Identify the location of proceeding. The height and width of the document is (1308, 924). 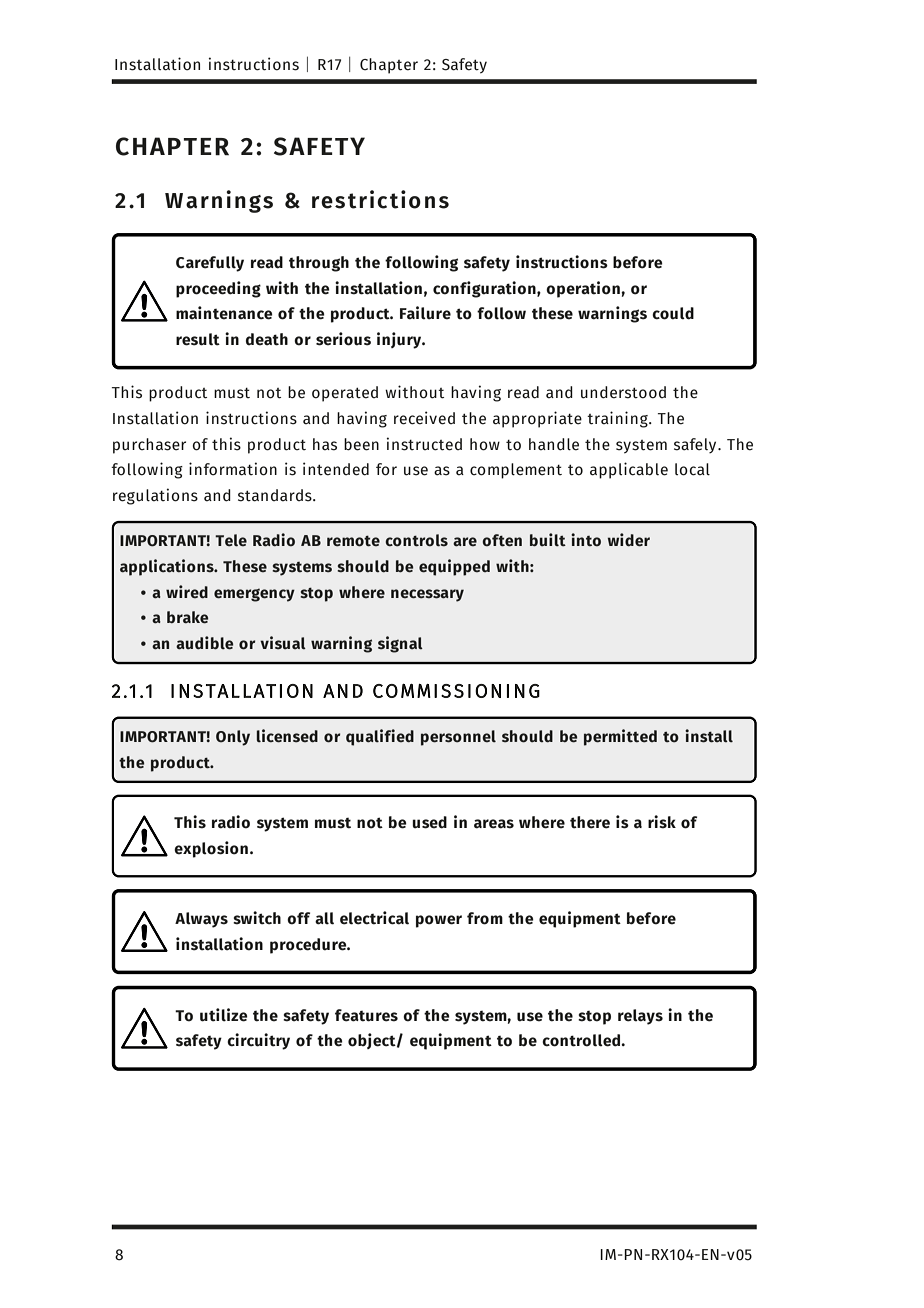
(218, 289).
